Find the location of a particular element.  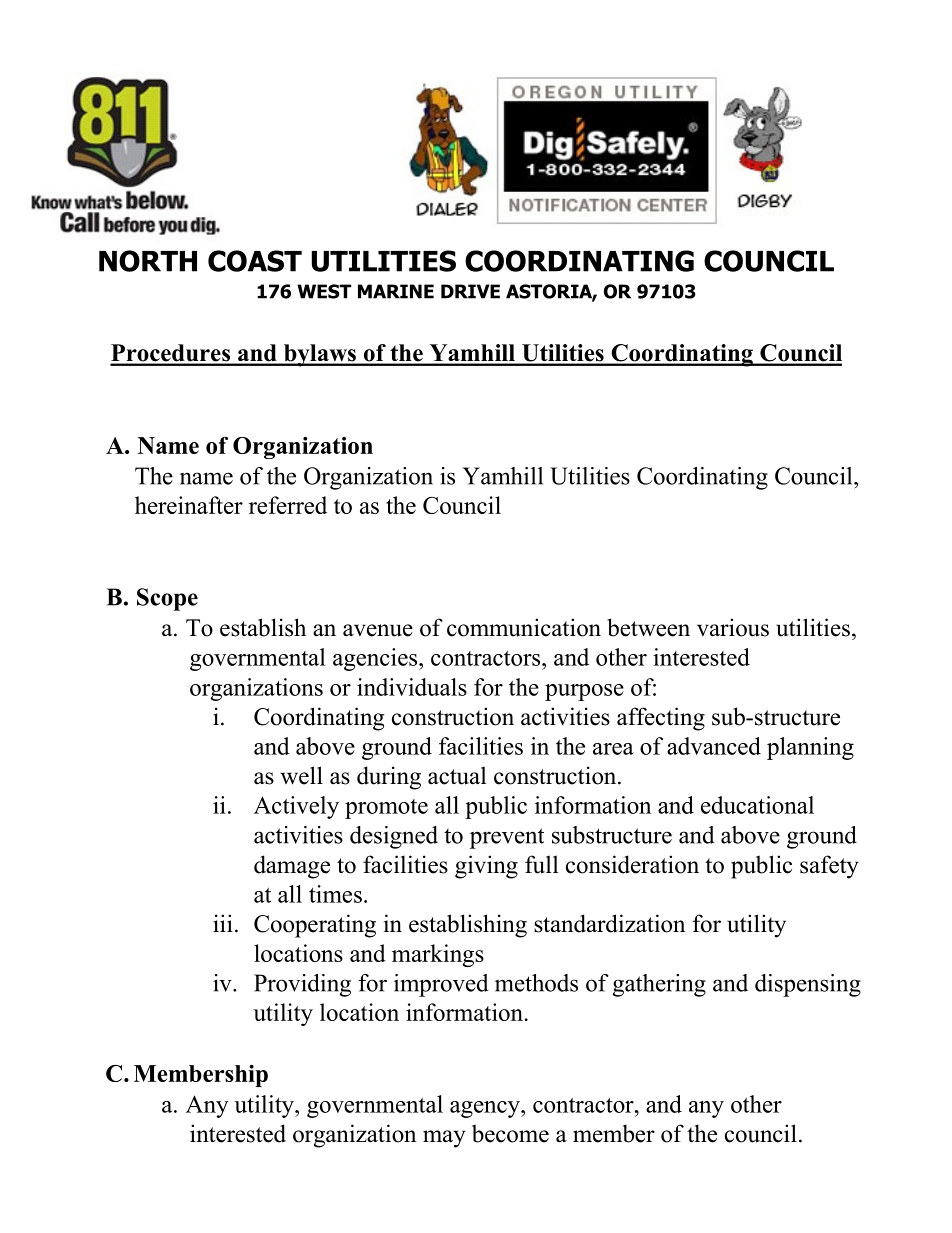

become is located at coordinates (510, 1133).
